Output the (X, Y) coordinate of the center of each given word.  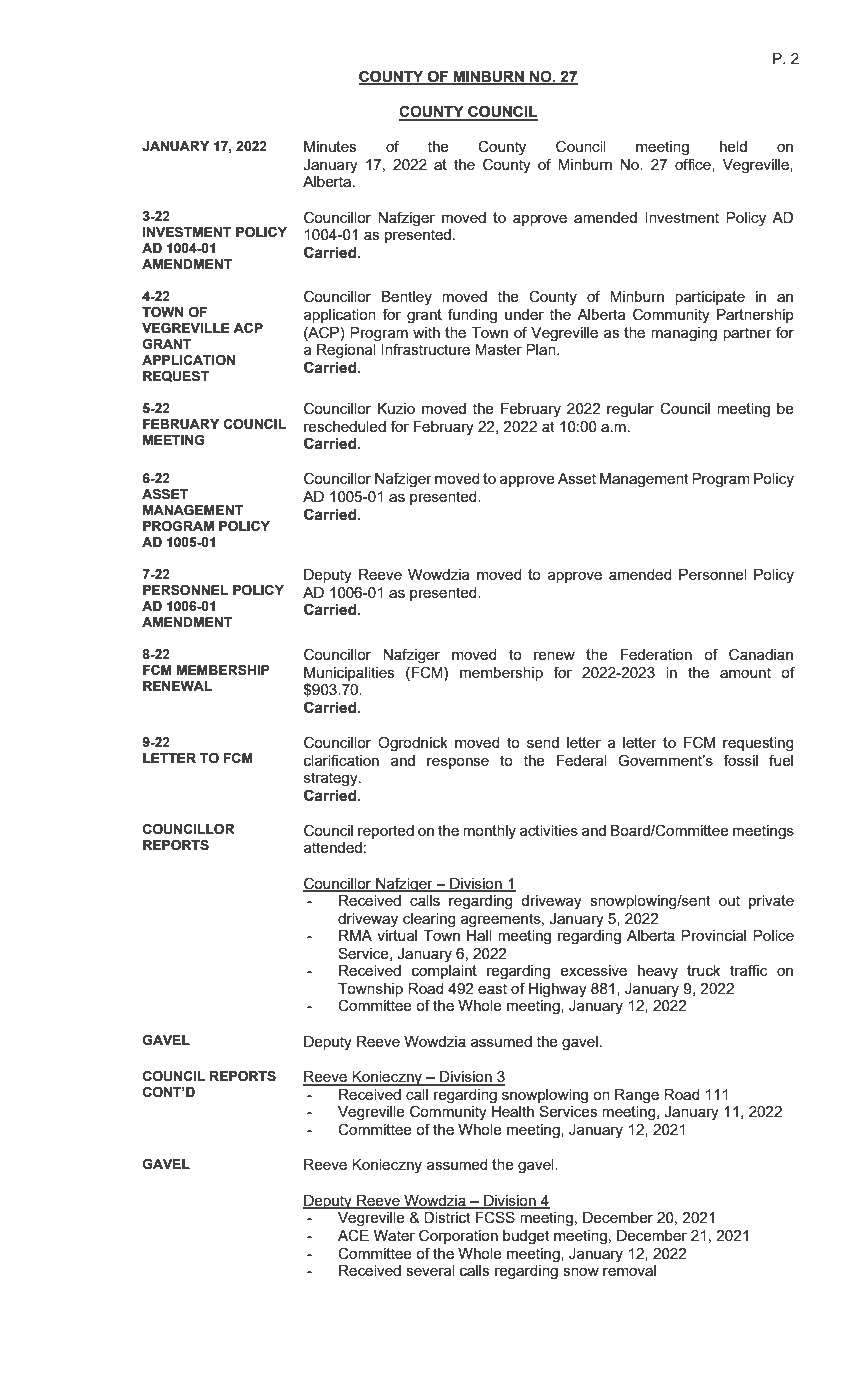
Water (394, 1235)
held (733, 146)
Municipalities (349, 674)
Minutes (330, 146)
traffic (748, 970)
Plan (542, 349)
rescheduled (345, 426)
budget (526, 1237)
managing (684, 334)
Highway (558, 990)
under (524, 314)
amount (745, 672)
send (543, 742)
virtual (397, 935)
